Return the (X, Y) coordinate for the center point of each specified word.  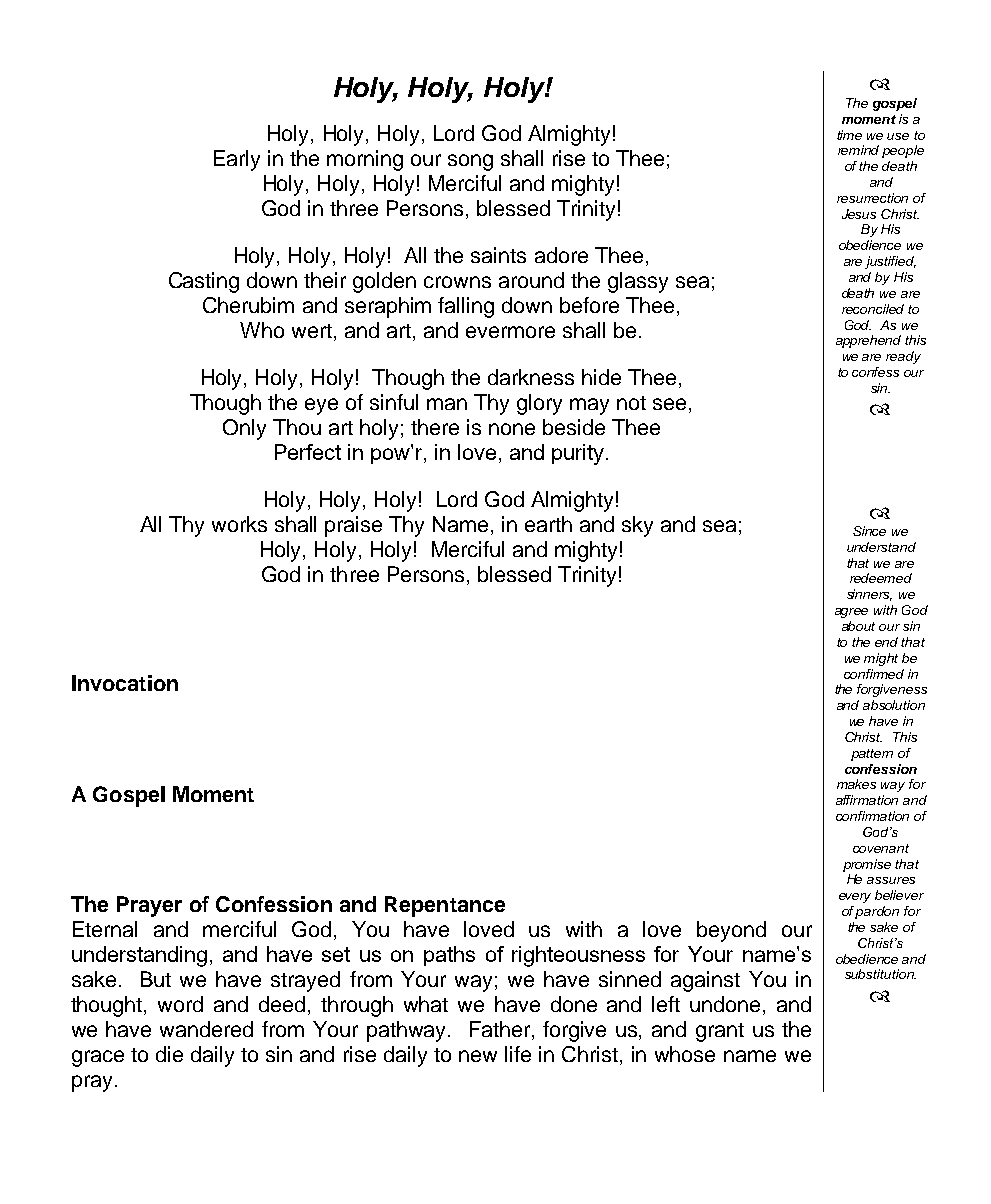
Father (500, 1029)
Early (237, 160)
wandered (206, 1029)
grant (720, 1032)
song (470, 162)
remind (858, 150)
